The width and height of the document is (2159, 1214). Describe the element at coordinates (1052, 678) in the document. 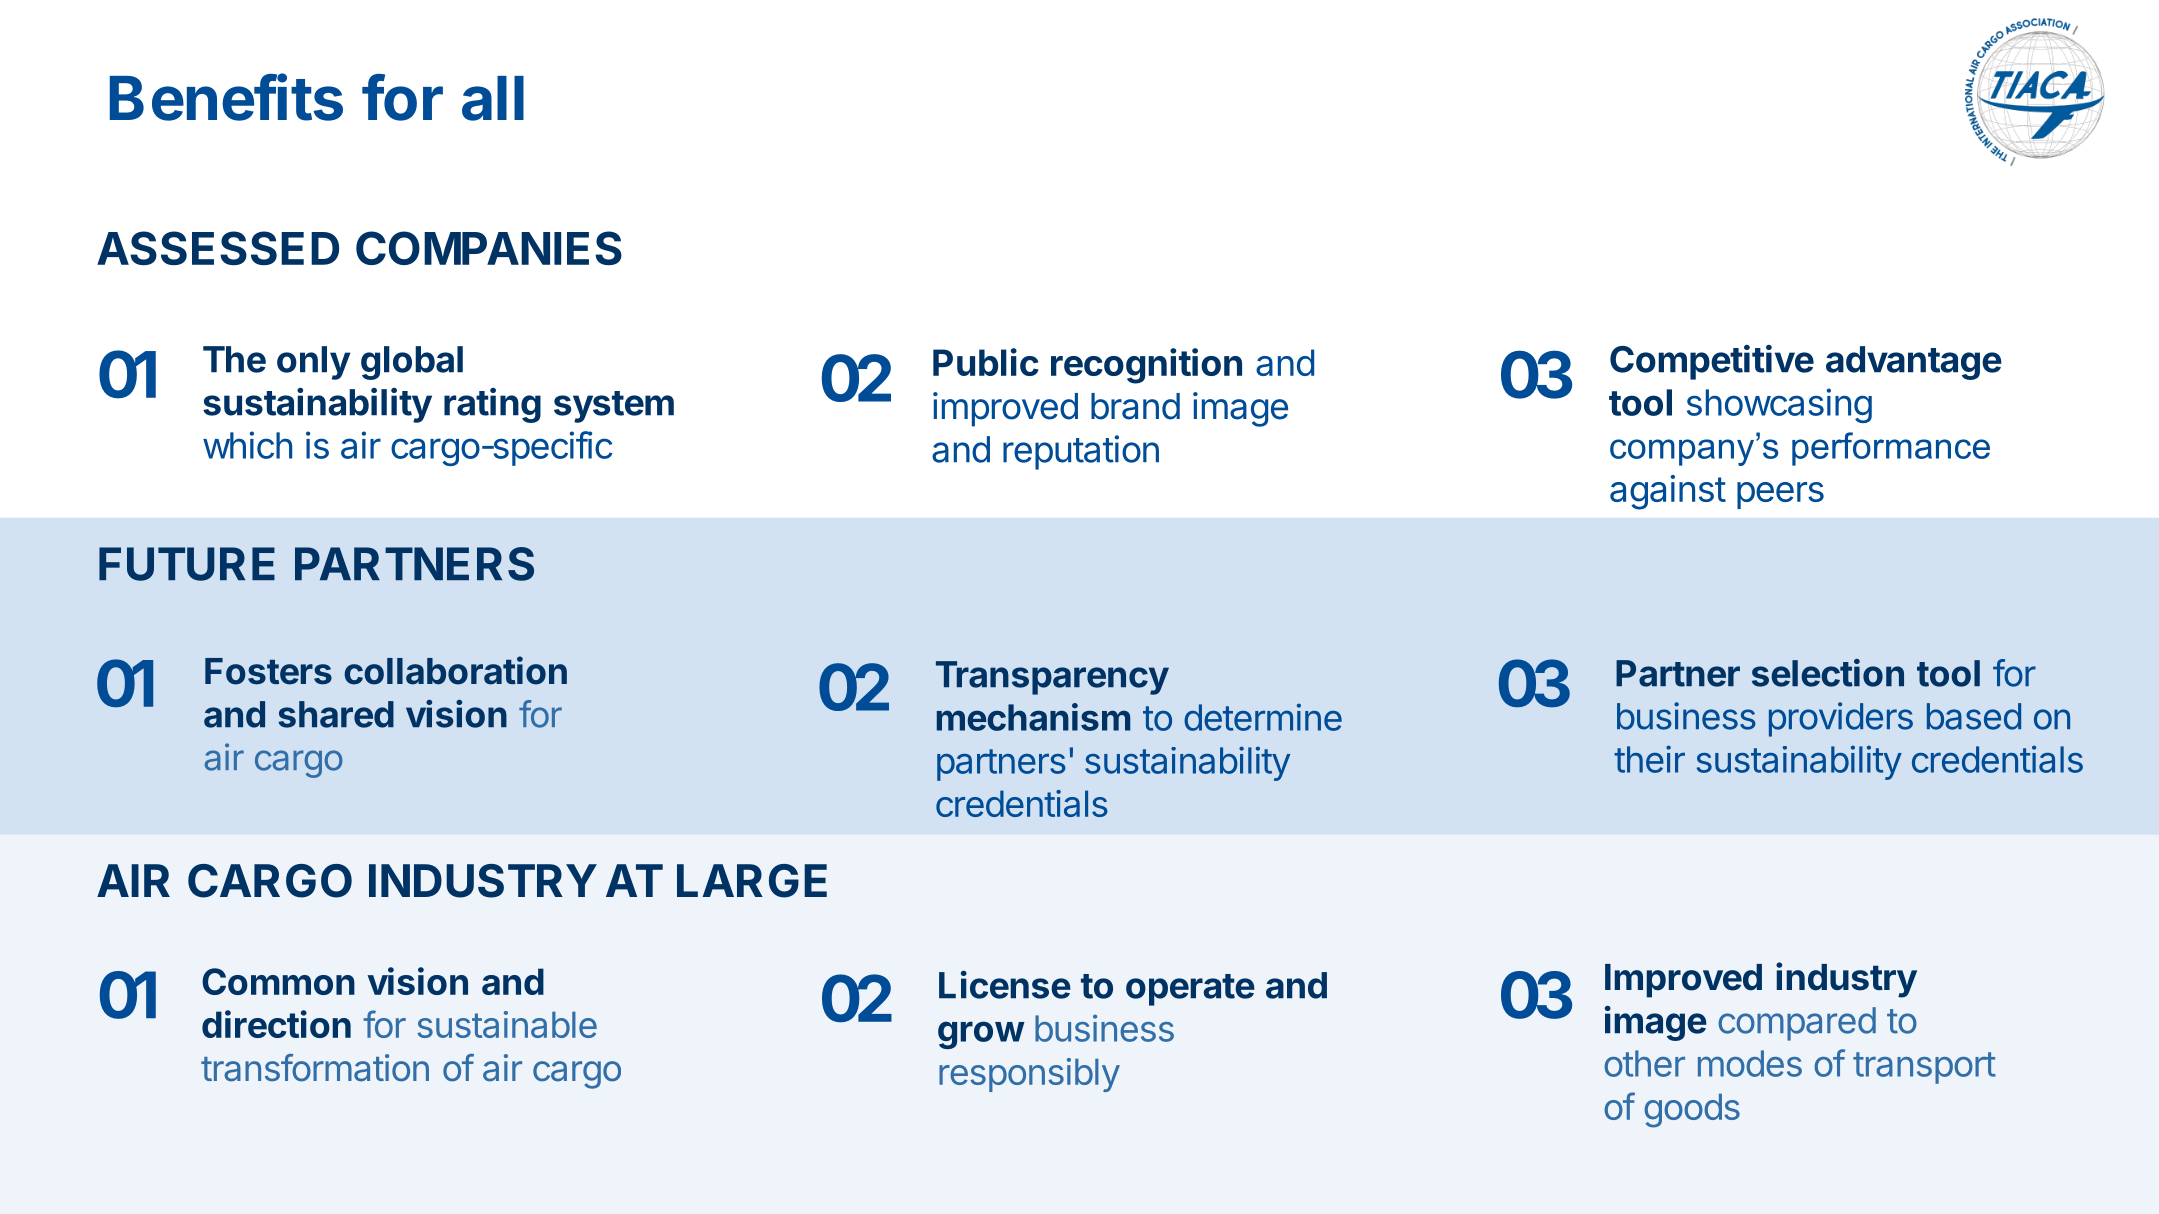

I see `Transparency` at that location.
